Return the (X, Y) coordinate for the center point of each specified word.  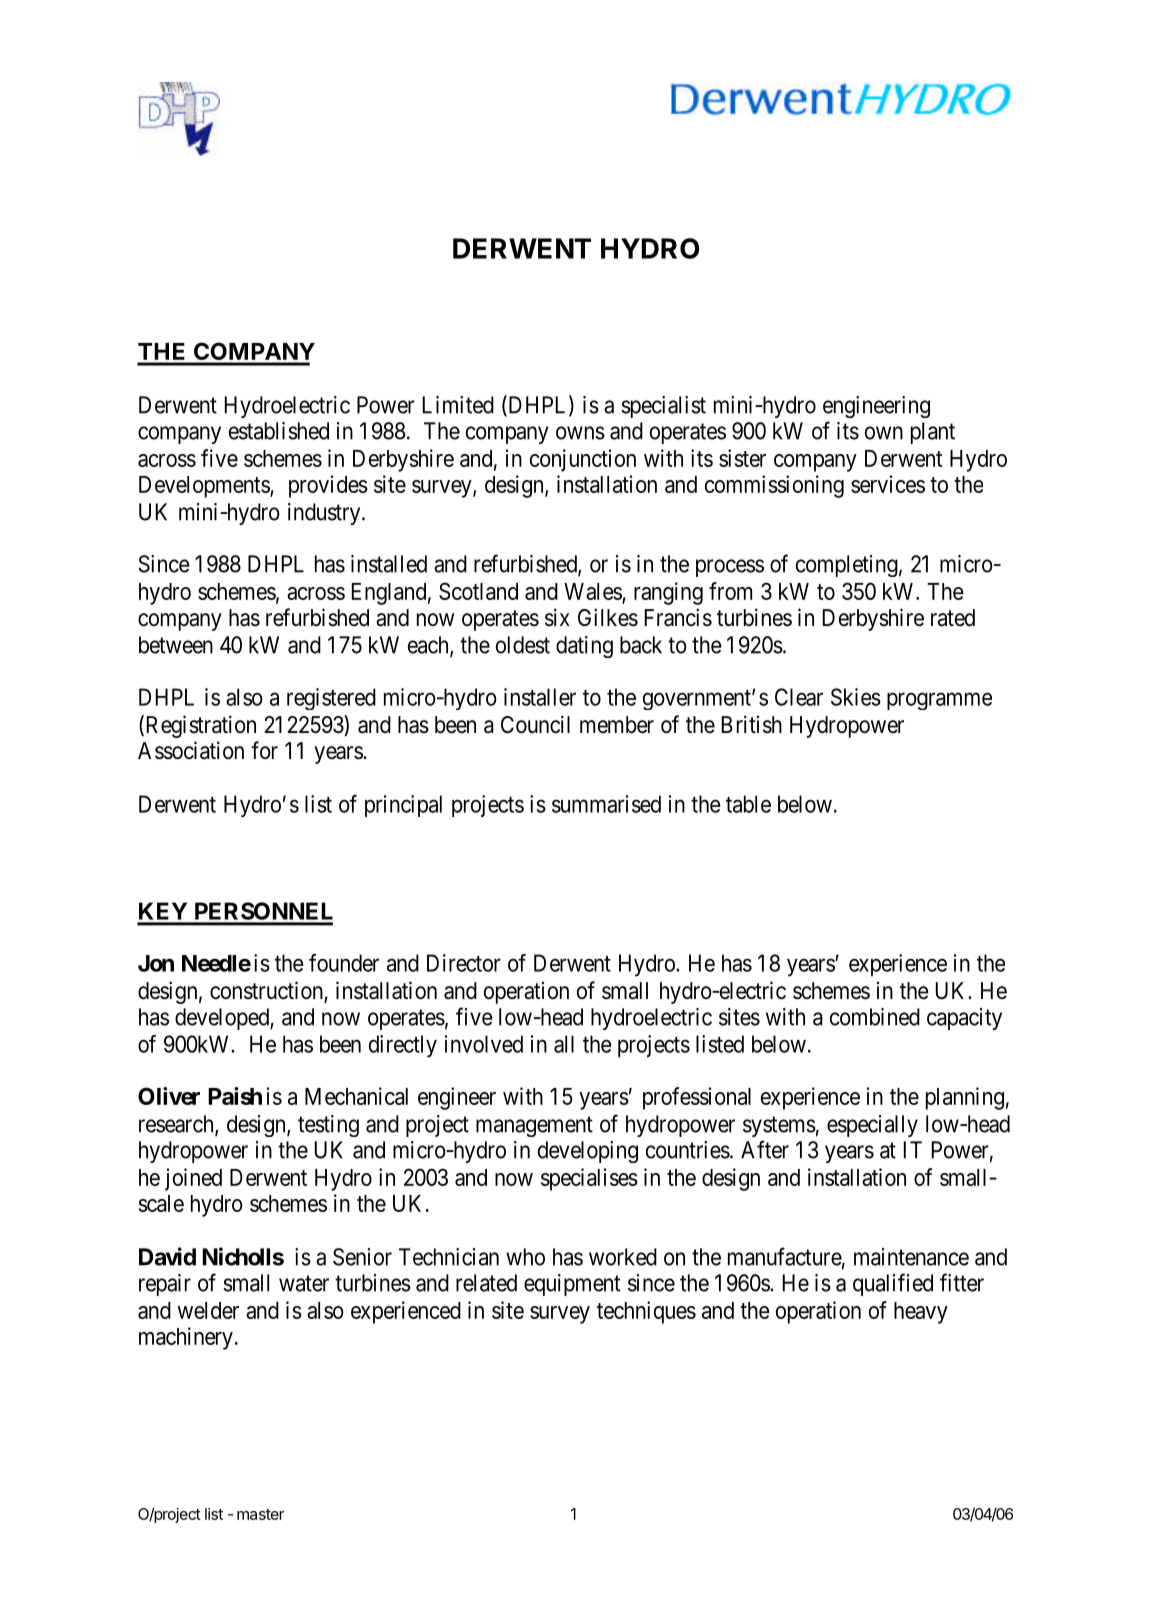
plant (933, 433)
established (279, 431)
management (534, 1126)
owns (580, 433)
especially (872, 1126)
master (260, 1514)
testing (328, 1126)
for (264, 750)
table (748, 804)
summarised (606, 804)
